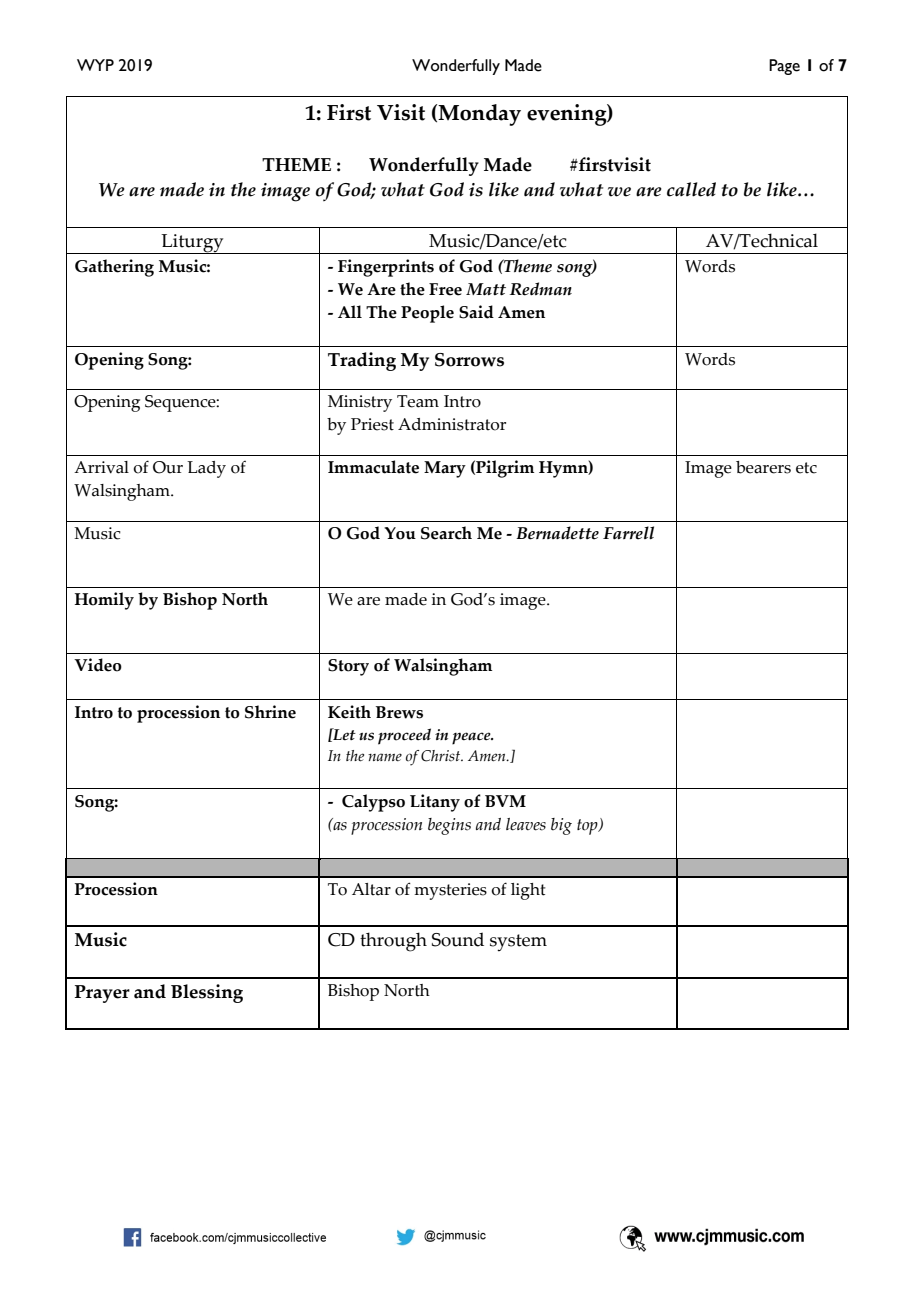 Image resolution: width=924 pixels, height=1308 pixels. I want to click on Lady, so click(206, 469).
